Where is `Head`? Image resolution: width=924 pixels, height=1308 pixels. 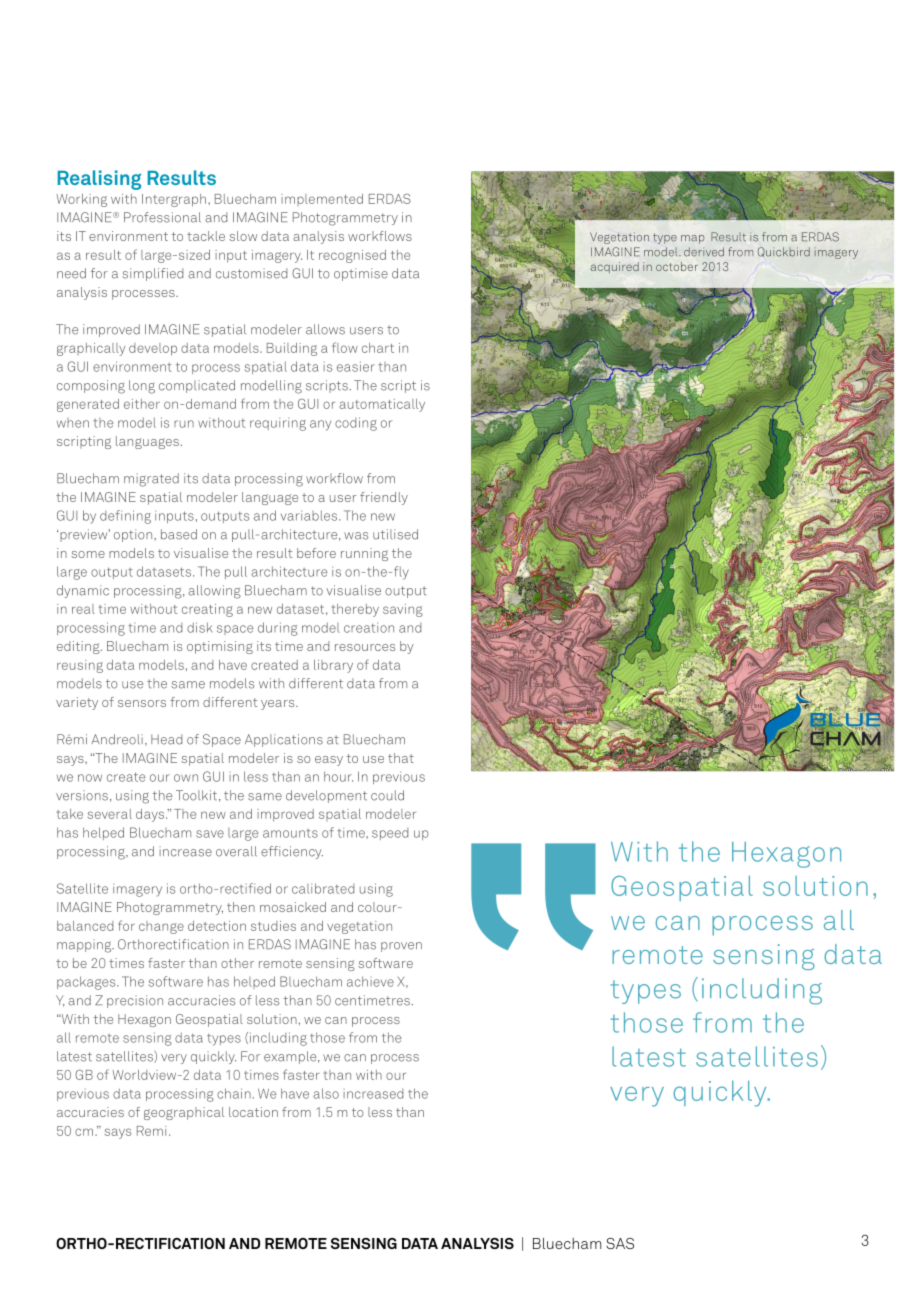 Head is located at coordinates (166, 739).
